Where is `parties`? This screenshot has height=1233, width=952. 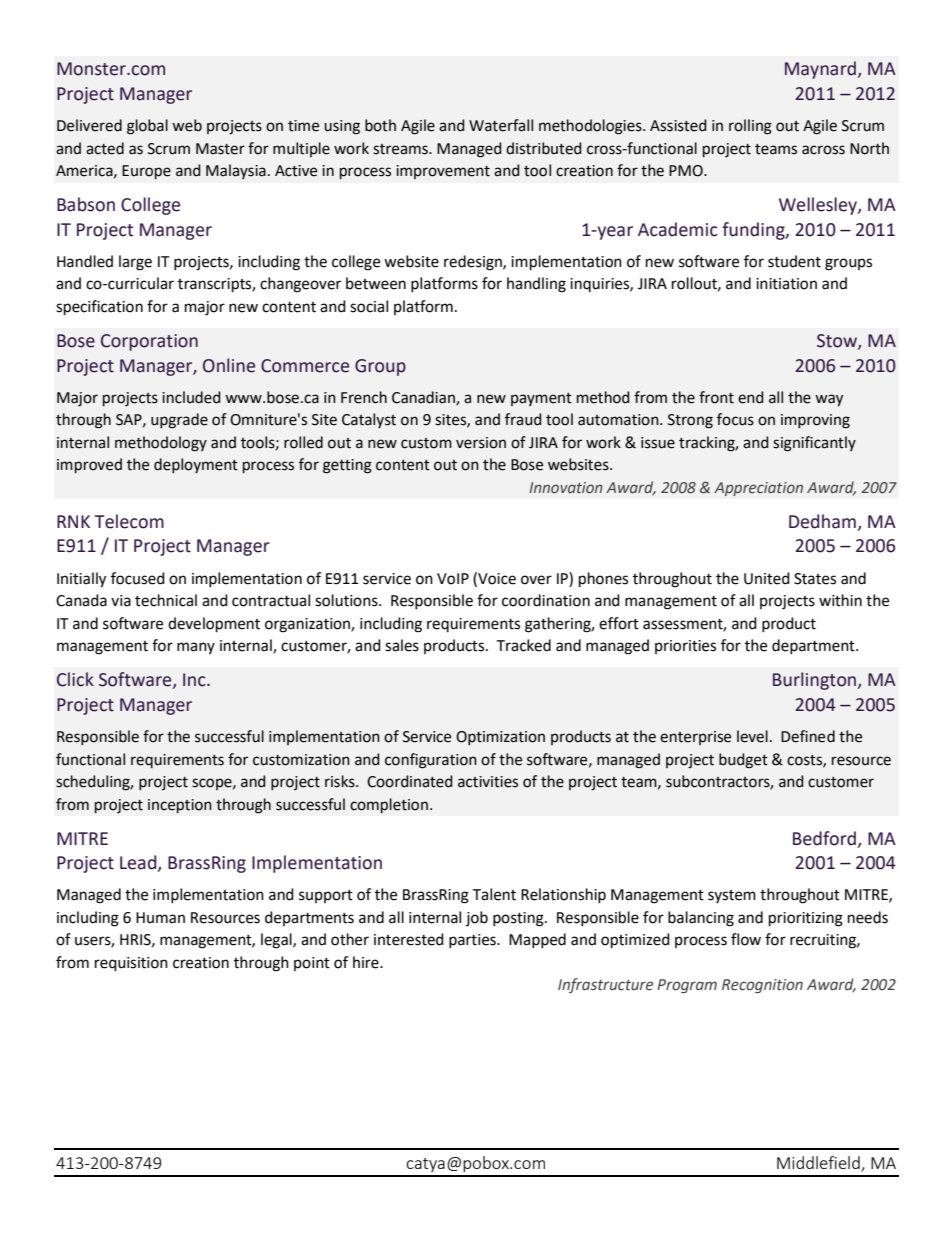
parties is located at coordinates (473, 941).
